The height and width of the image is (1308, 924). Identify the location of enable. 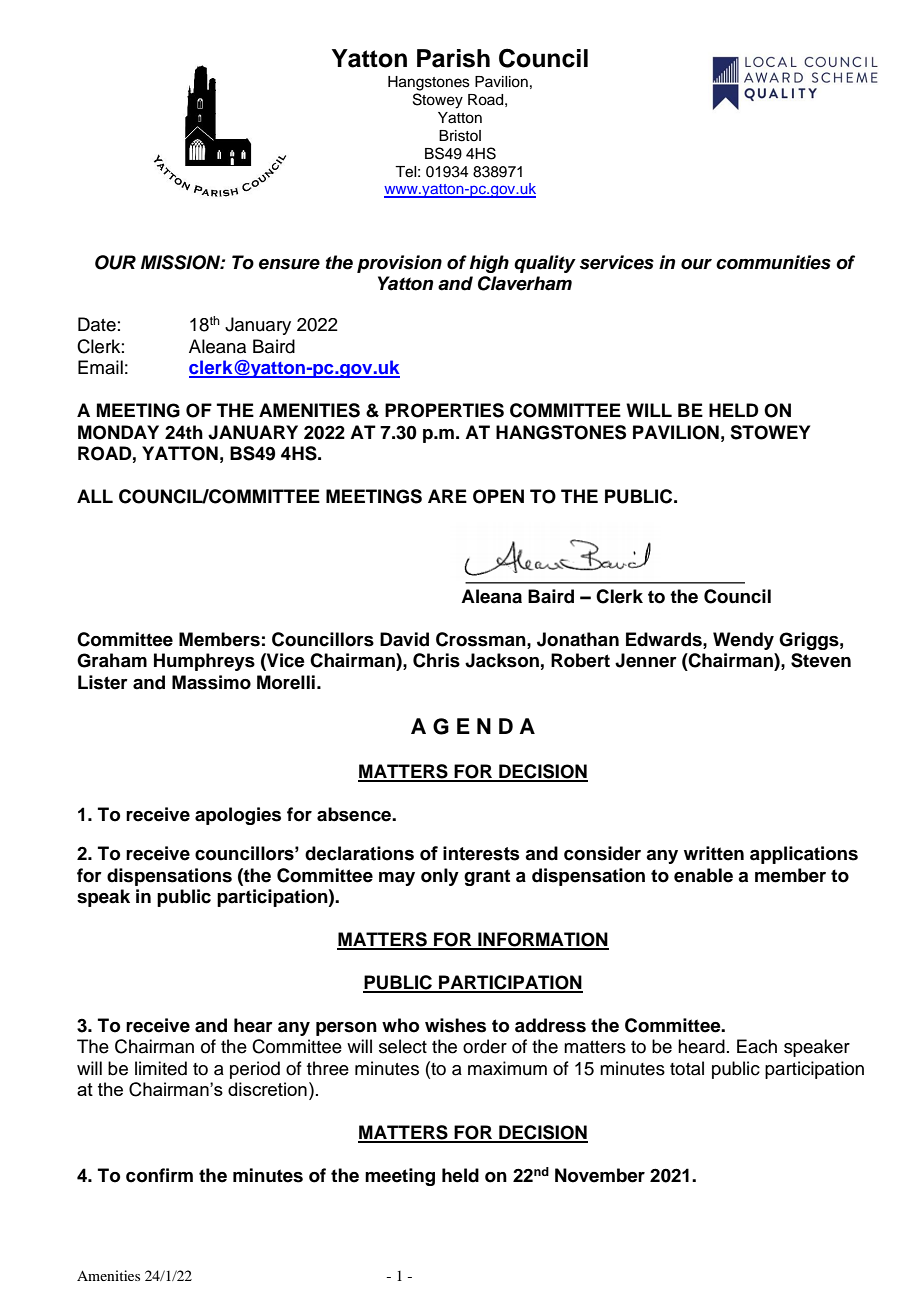
(703, 875).
